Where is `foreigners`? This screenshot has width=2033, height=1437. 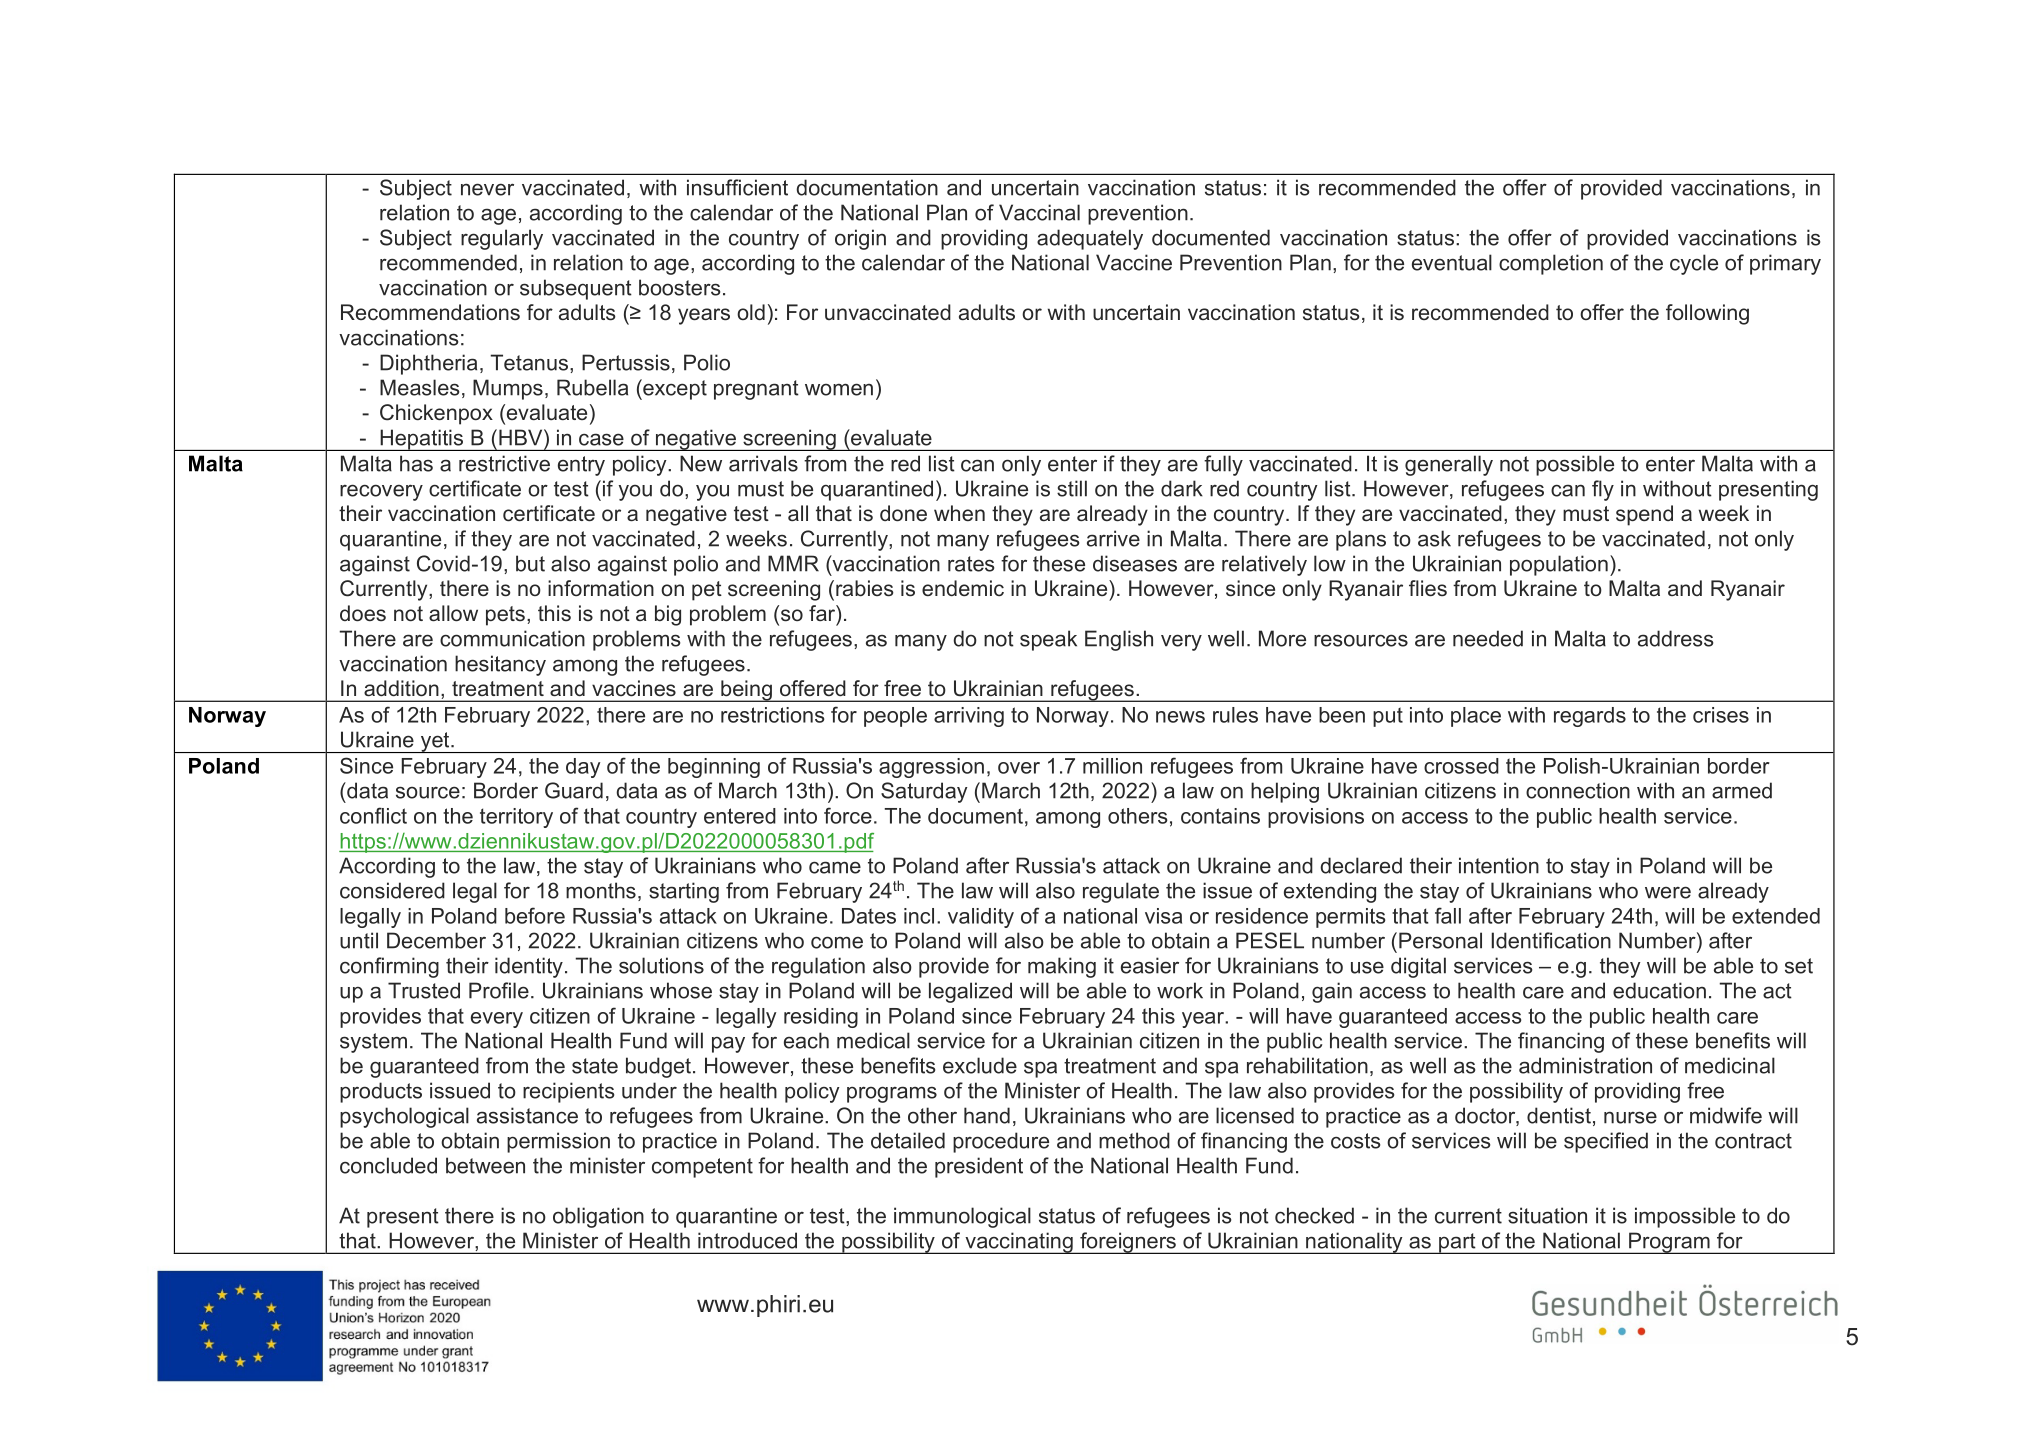
foreigners is located at coordinates (1128, 1243).
